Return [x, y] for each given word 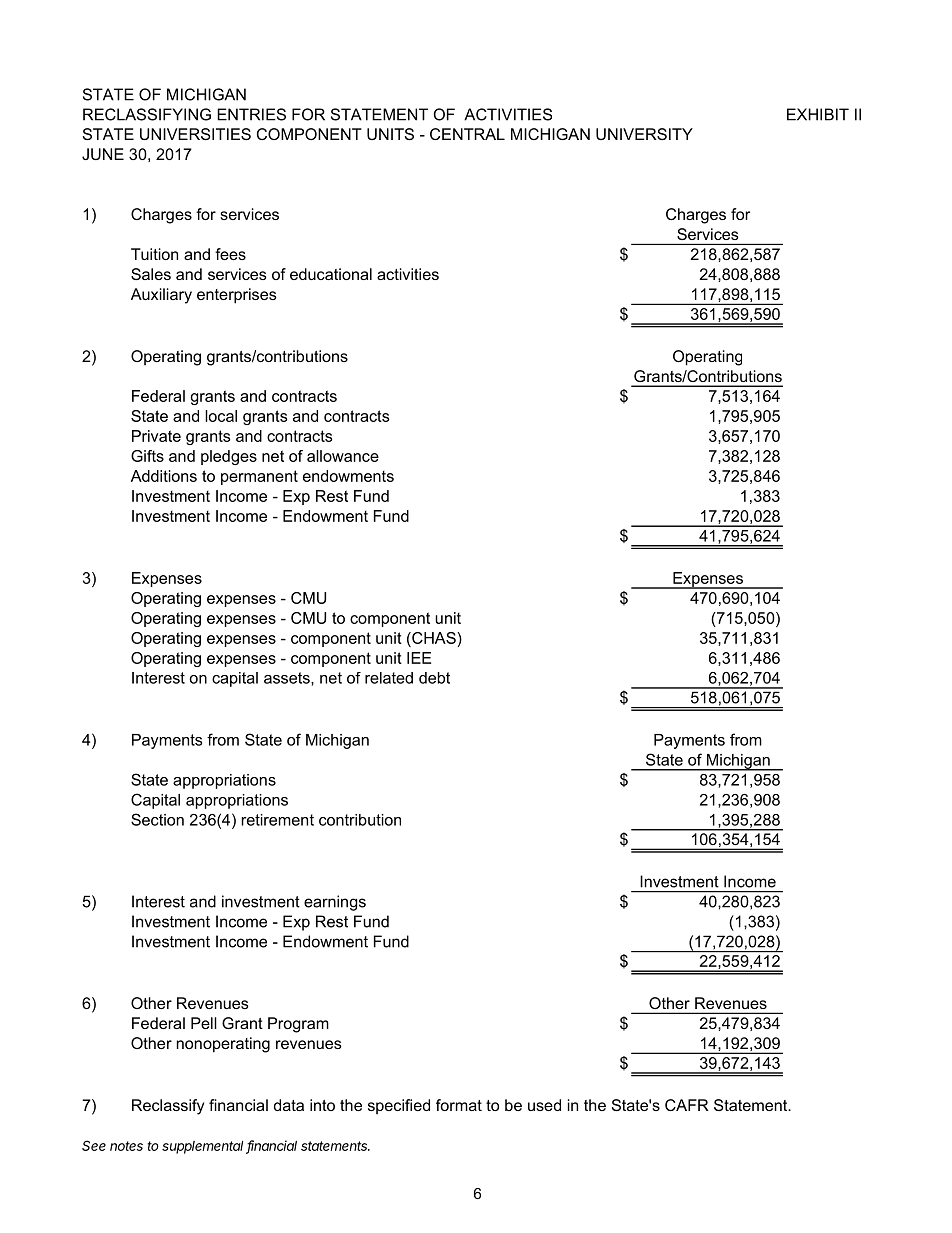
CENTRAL [467, 134]
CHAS [434, 638]
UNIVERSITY [644, 134]
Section [157, 819]
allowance [343, 456]
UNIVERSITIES [195, 134]
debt [434, 678]
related [389, 678]
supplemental [204, 1147]
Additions [164, 476]
